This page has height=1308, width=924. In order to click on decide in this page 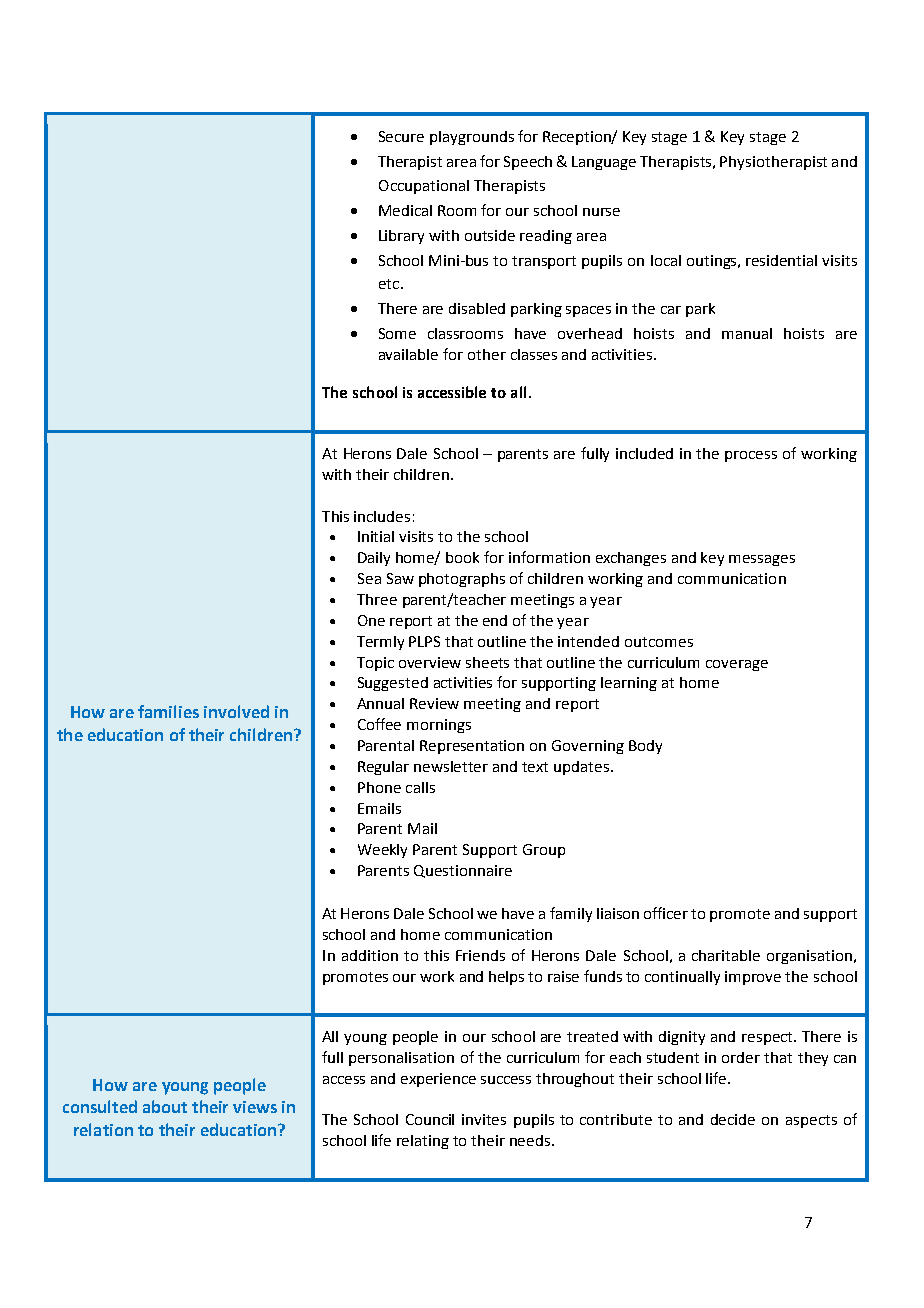, I will do `click(733, 1119)`.
